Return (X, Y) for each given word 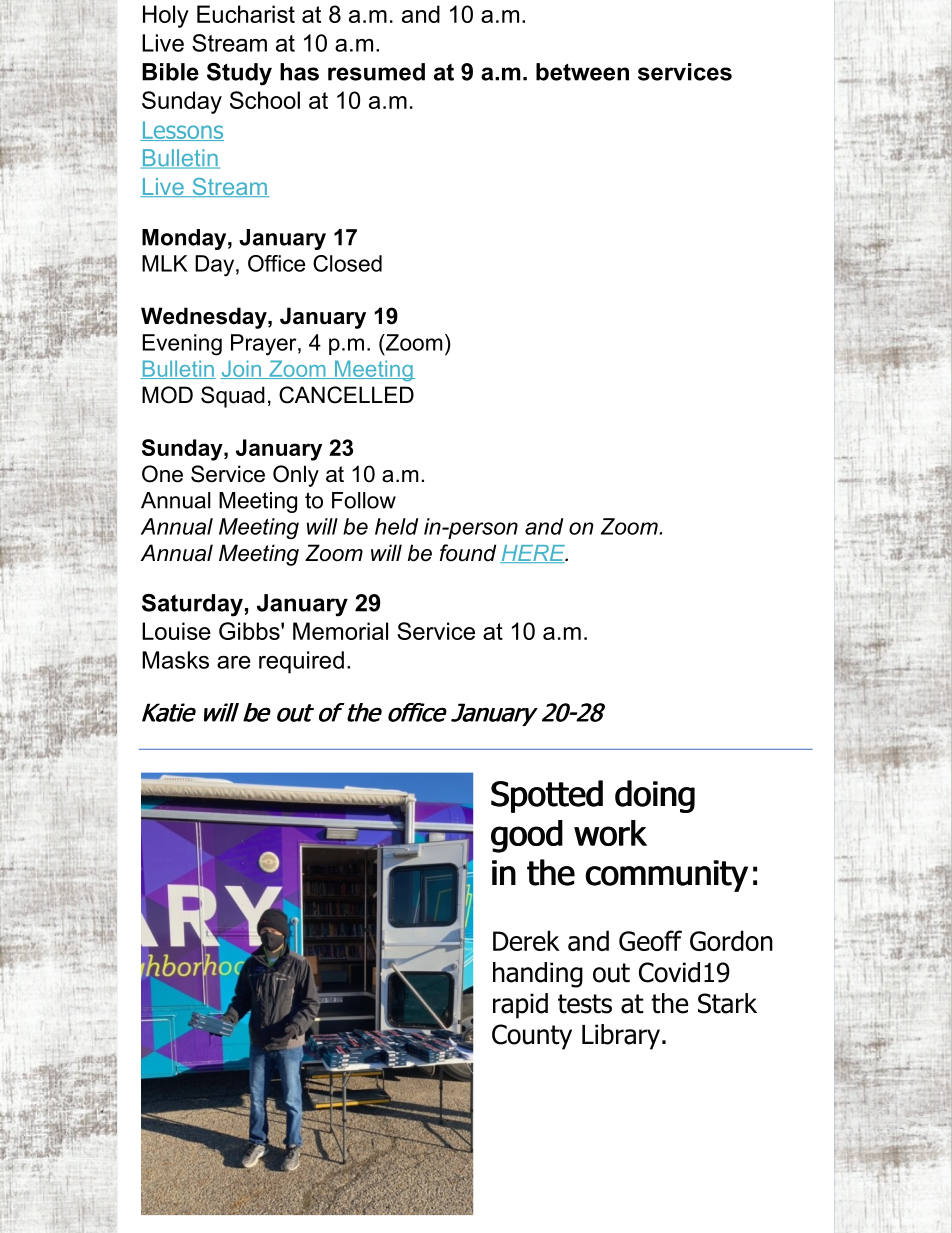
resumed (376, 72)
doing (655, 796)
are (234, 662)
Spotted (547, 796)
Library (621, 1037)
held (396, 526)
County (532, 1037)
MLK (165, 263)
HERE (533, 554)
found (468, 553)
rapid (520, 1006)
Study (239, 74)
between (582, 72)
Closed (347, 263)
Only (296, 476)
